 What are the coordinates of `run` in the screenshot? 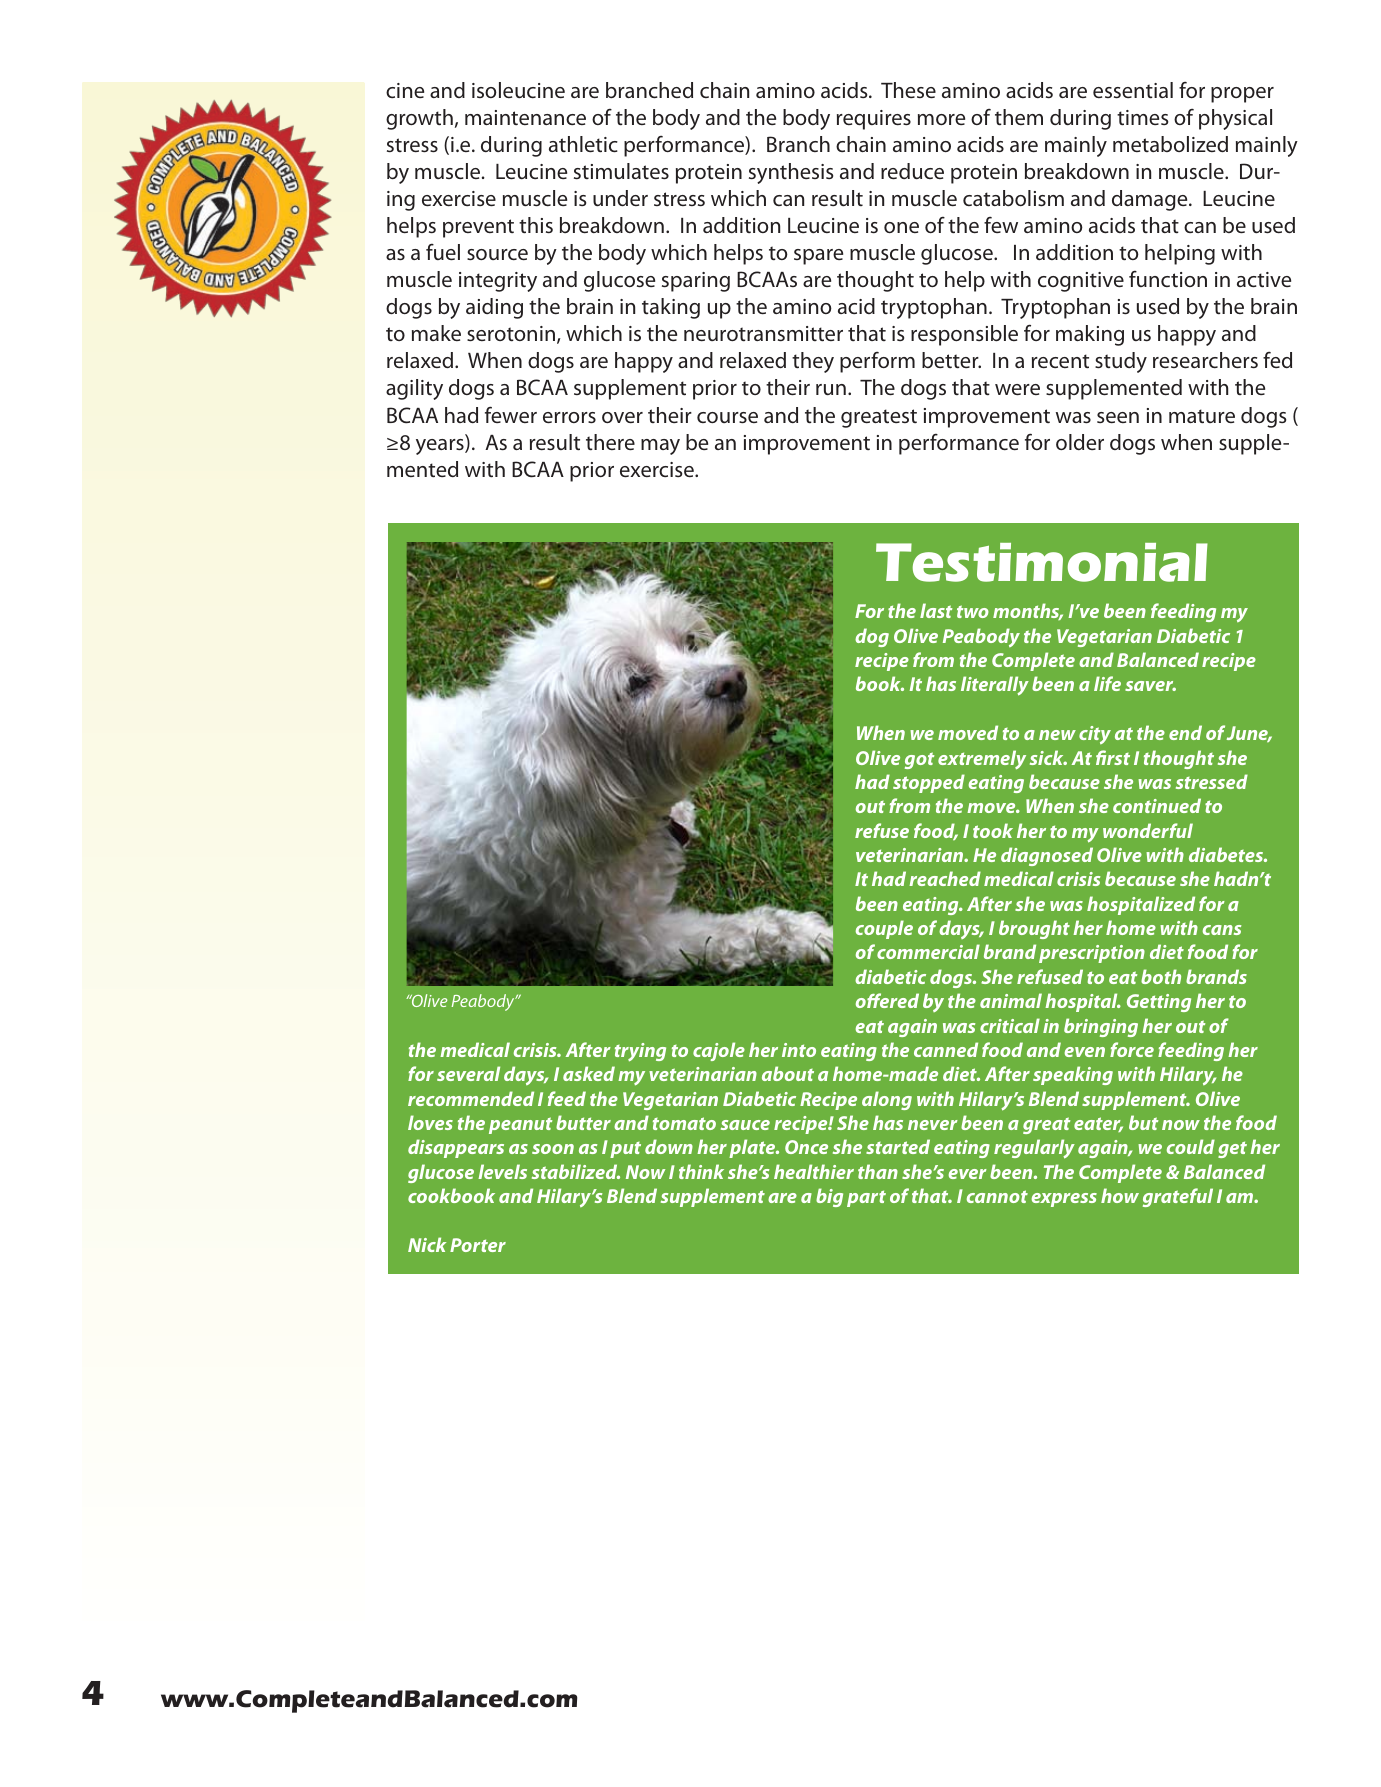 It's located at (831, 389).
